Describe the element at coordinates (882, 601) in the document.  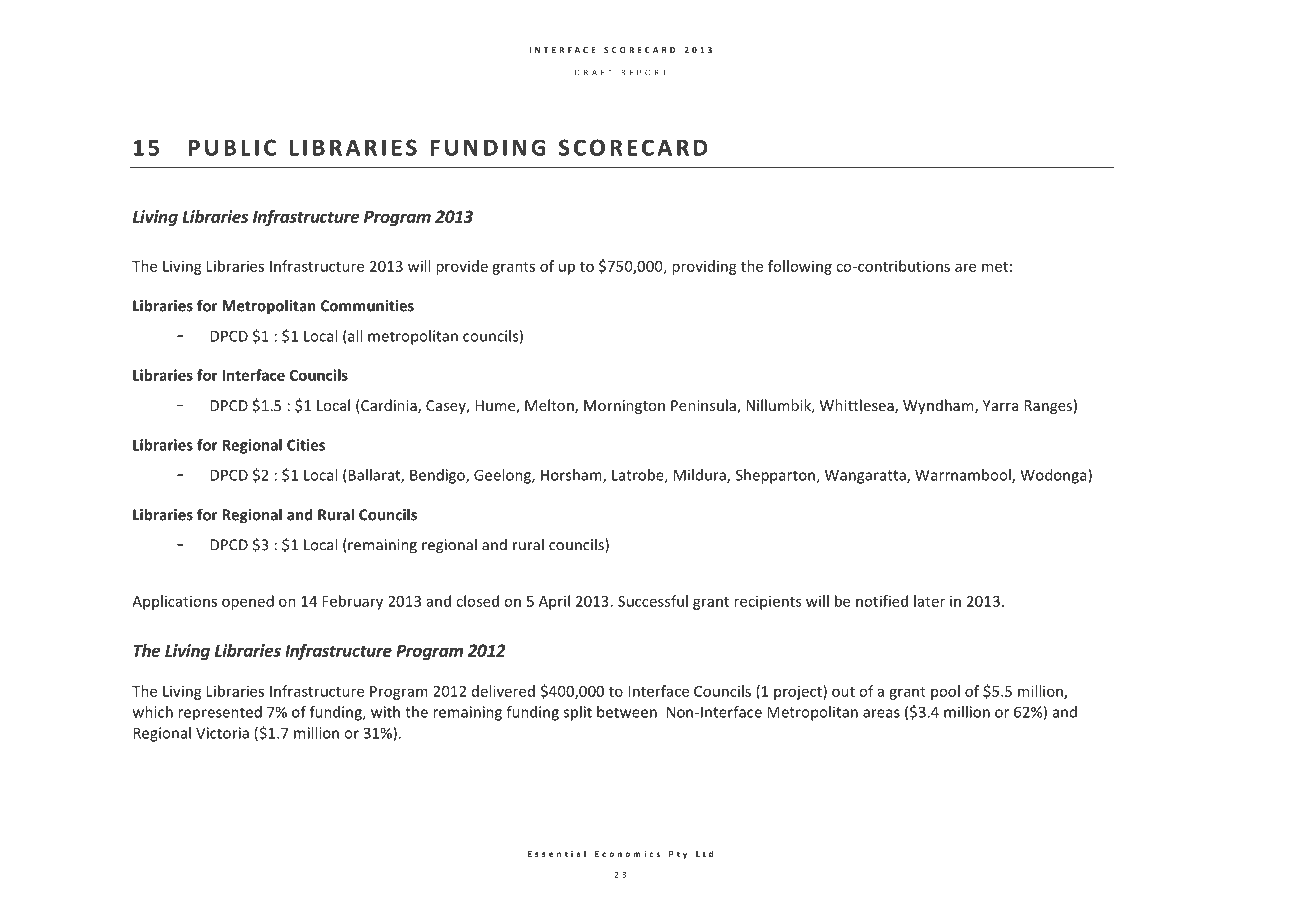
I see `notified` at that location.
